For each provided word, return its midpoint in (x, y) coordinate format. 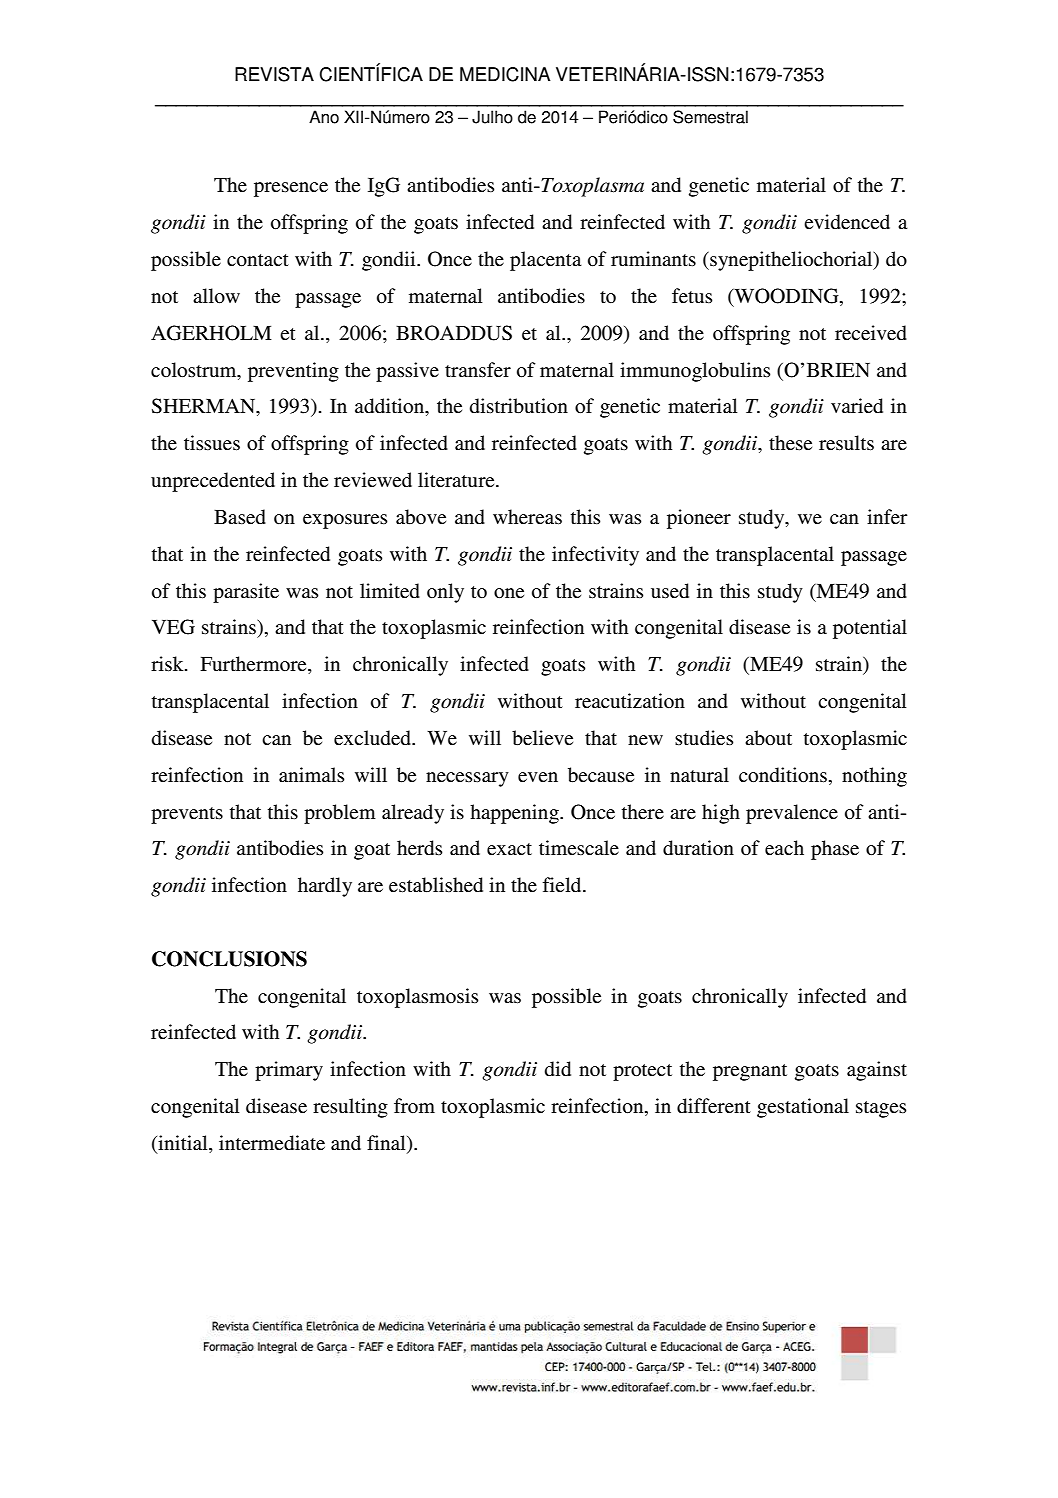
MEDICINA (505, 74)
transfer (478, 370)
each (784, 848)
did (557, 1069)
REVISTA (274, 74)
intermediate (272, 1143)
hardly (325, 887)
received (871, 333)
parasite (246, 593)
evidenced (847, 222)
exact (509, 849)
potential (870, 629)
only (445, 593)
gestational (803, 1108)
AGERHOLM (211, 333)
